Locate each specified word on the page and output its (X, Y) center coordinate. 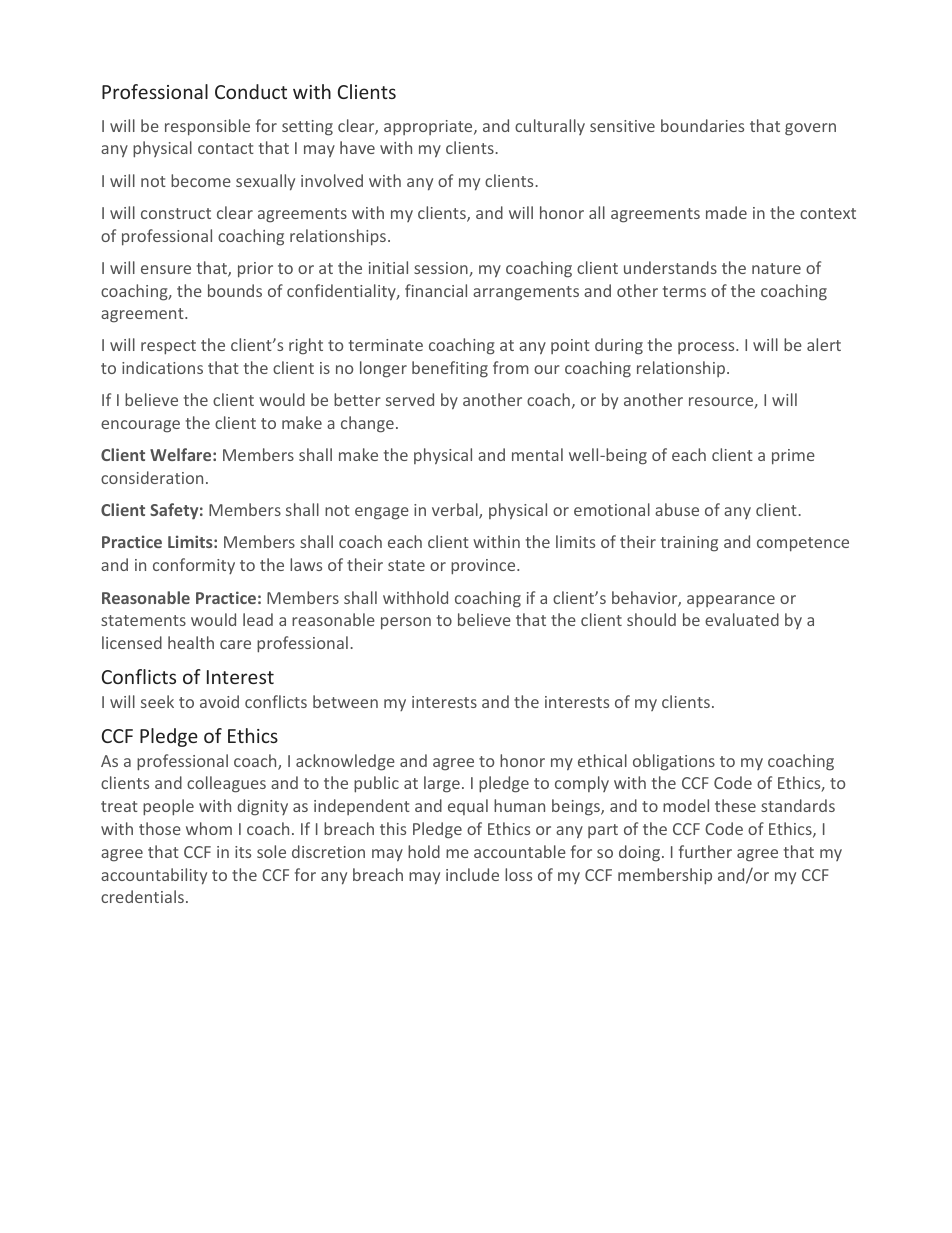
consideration (152, 477)
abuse (677, 509)
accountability (154, 876)
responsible (207, 127)
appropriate (429, 128)
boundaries (702, 125)
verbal (456, 511)
